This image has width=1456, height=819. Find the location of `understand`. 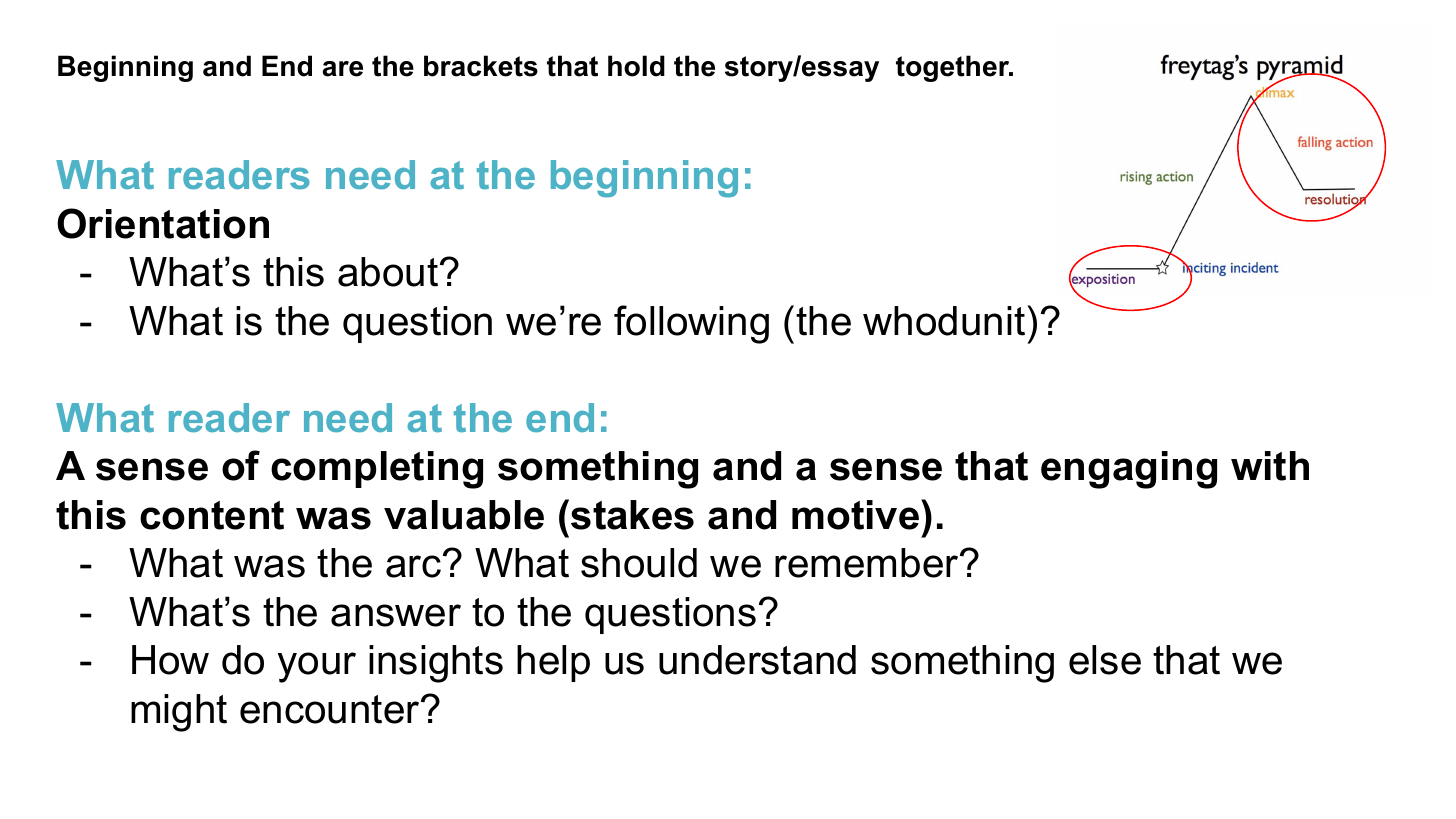

understand is located at coordinates (757, 660).
